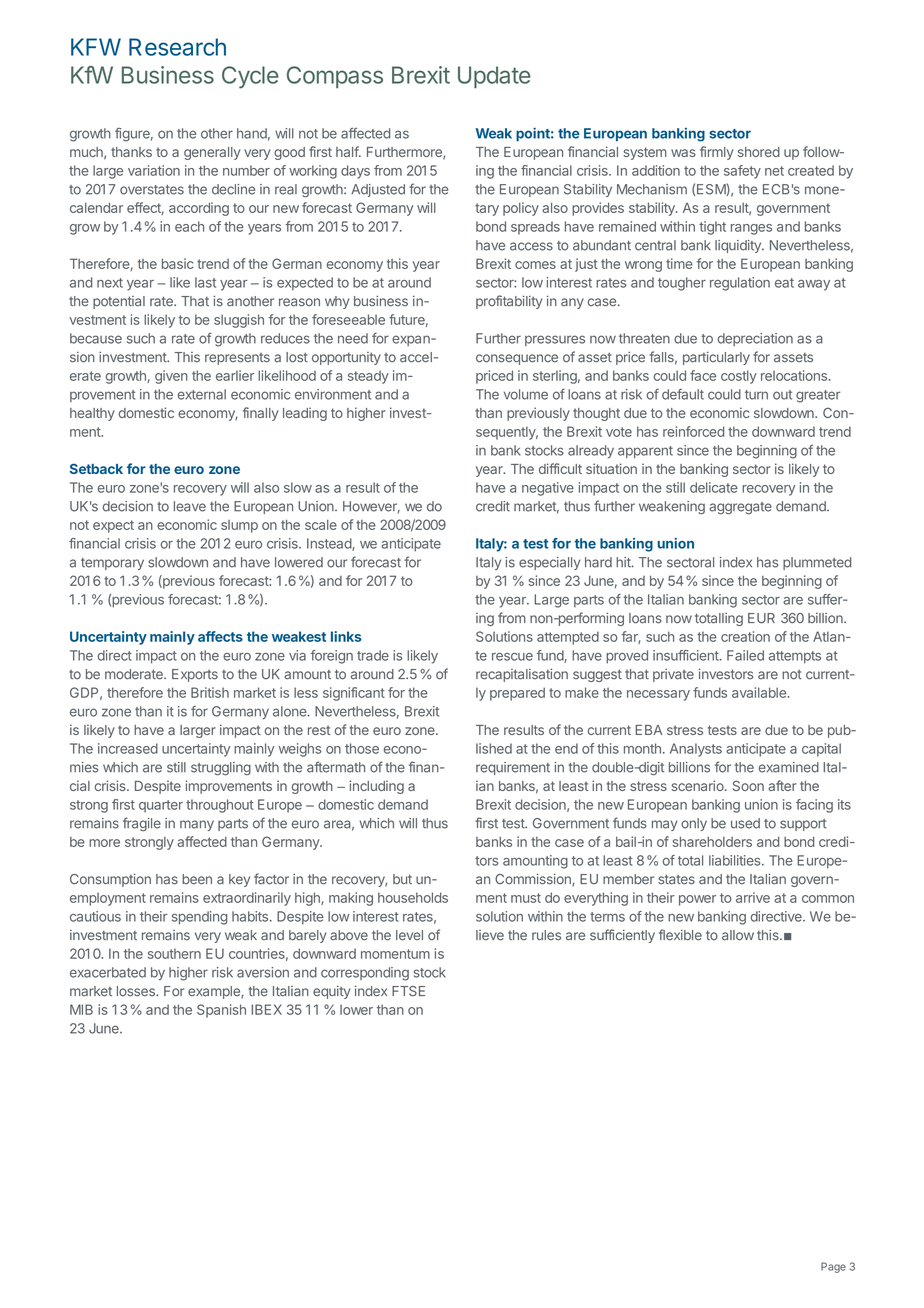 The width and height of the image is (924, 1308). I want to click on Page, so click(833, 1267).
